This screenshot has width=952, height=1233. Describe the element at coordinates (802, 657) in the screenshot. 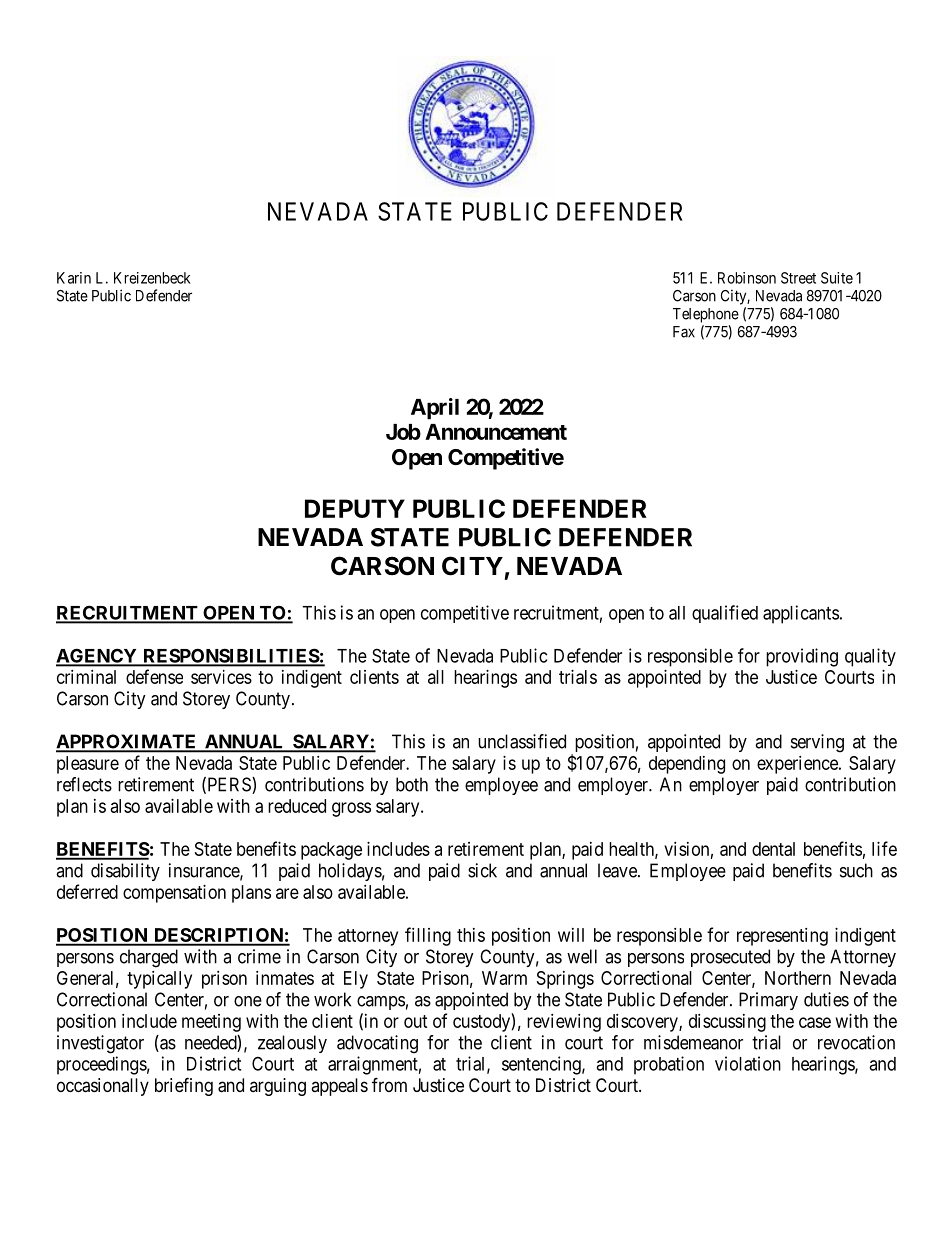

I see `providing` at that location.
